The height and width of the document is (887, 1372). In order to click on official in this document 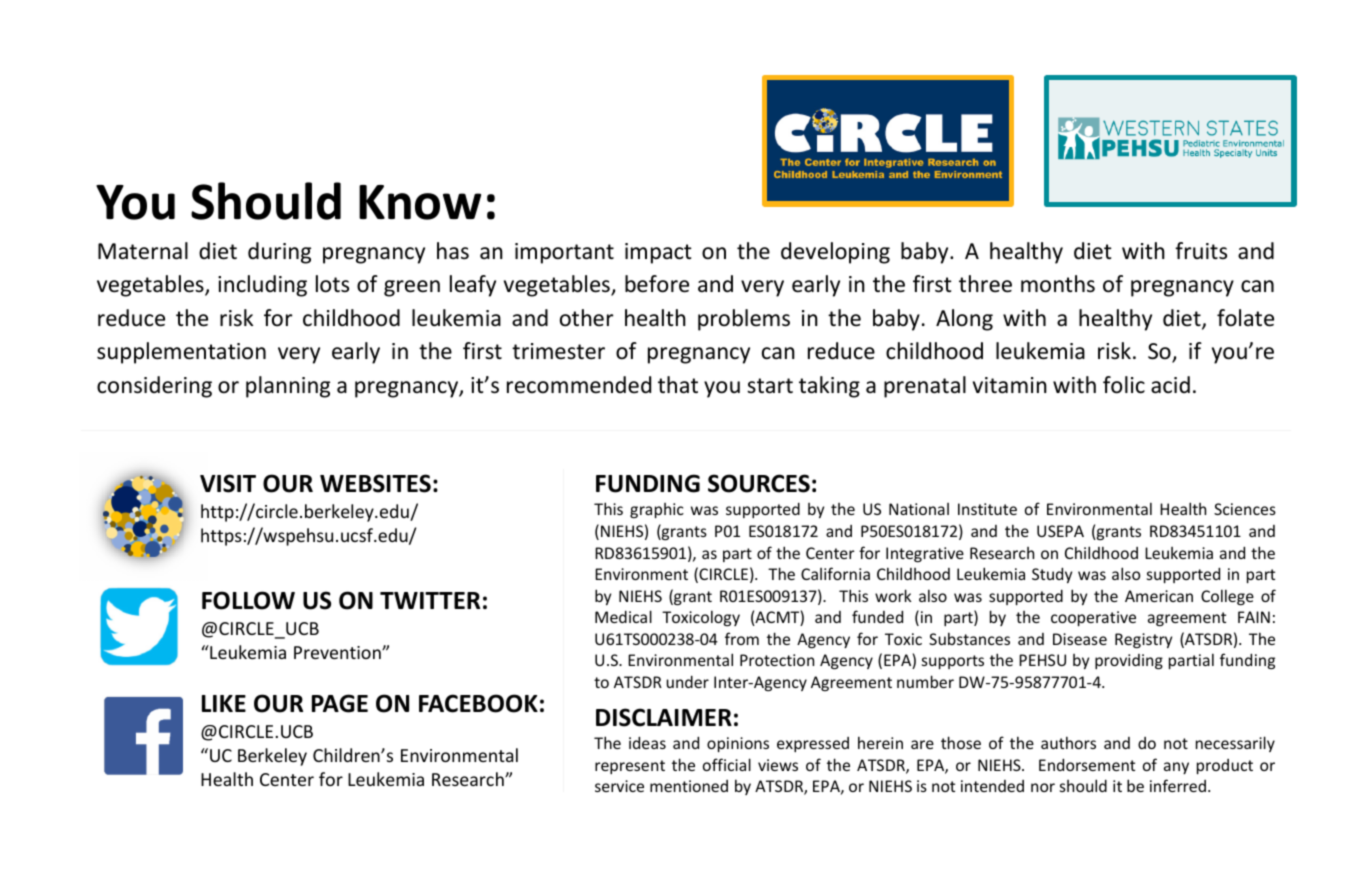, I will do `click(727, 764)`.
